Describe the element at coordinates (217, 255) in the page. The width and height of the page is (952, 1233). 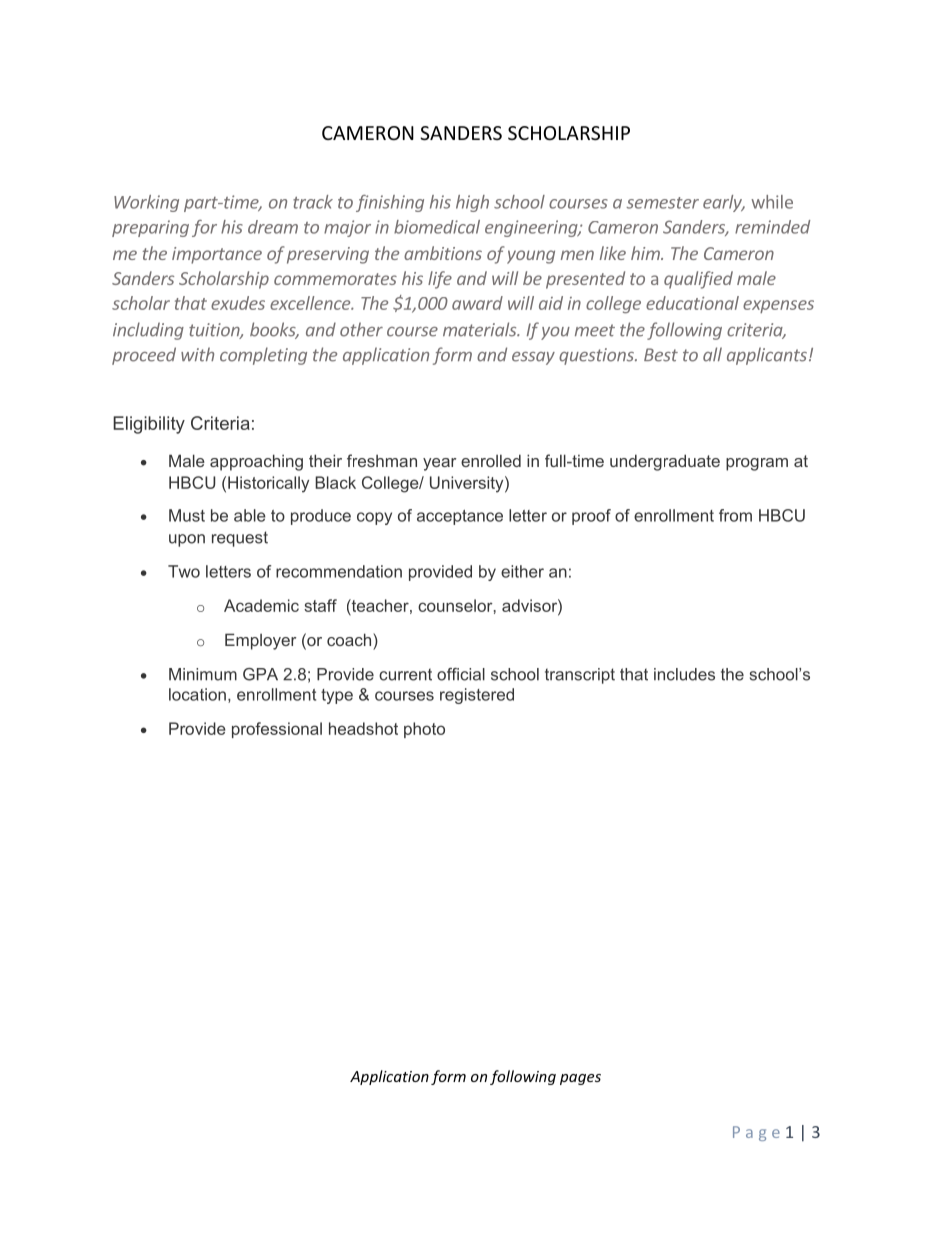
I see `importance` at that location.
